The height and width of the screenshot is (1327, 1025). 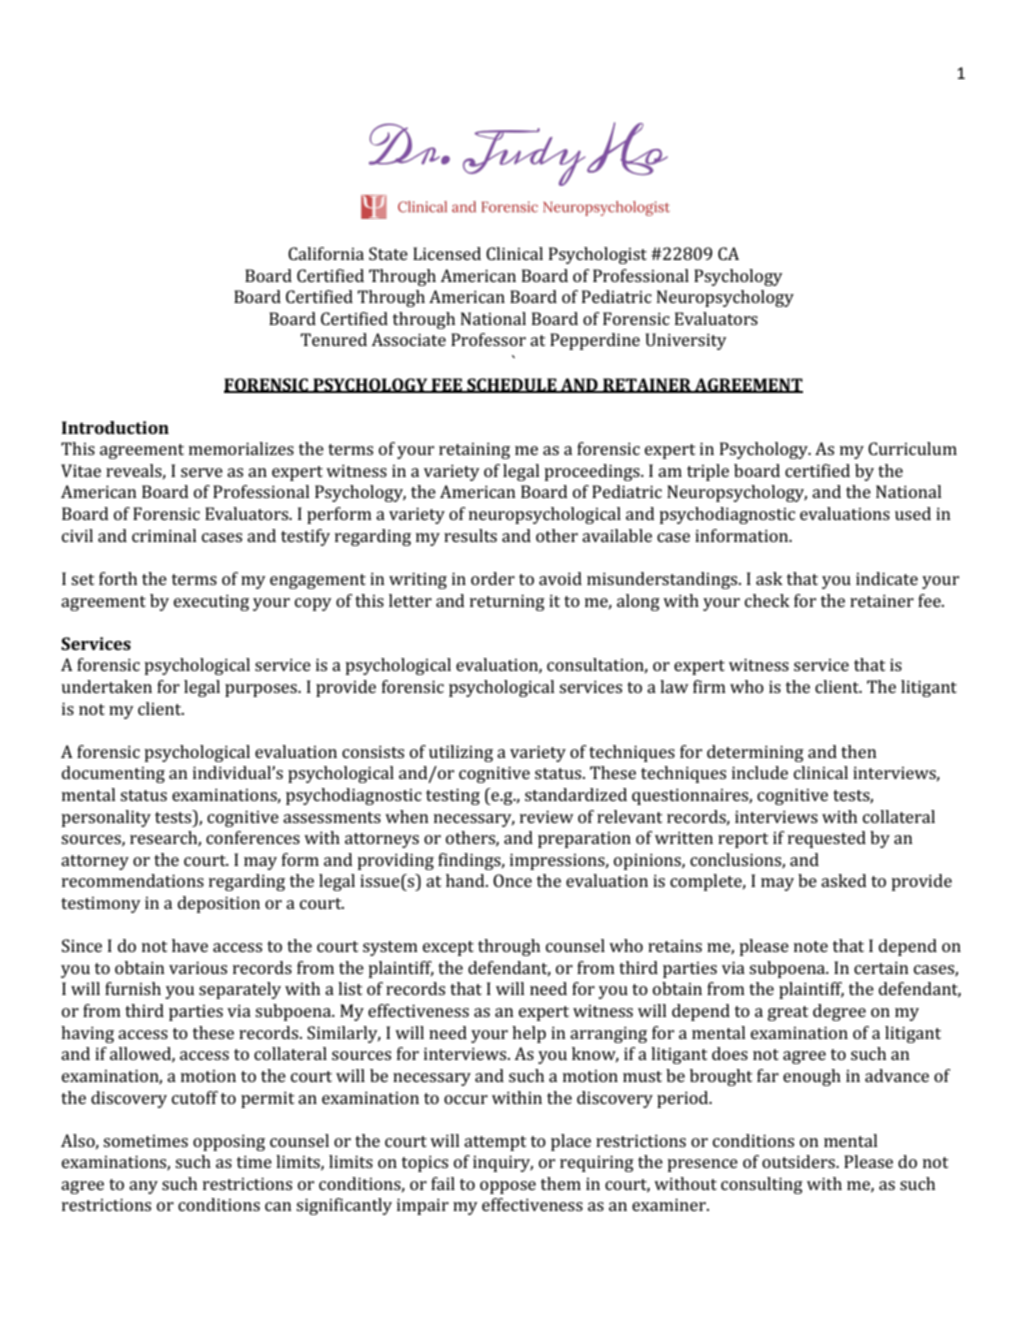 I want to click on then, so click(x=859, y=751).
